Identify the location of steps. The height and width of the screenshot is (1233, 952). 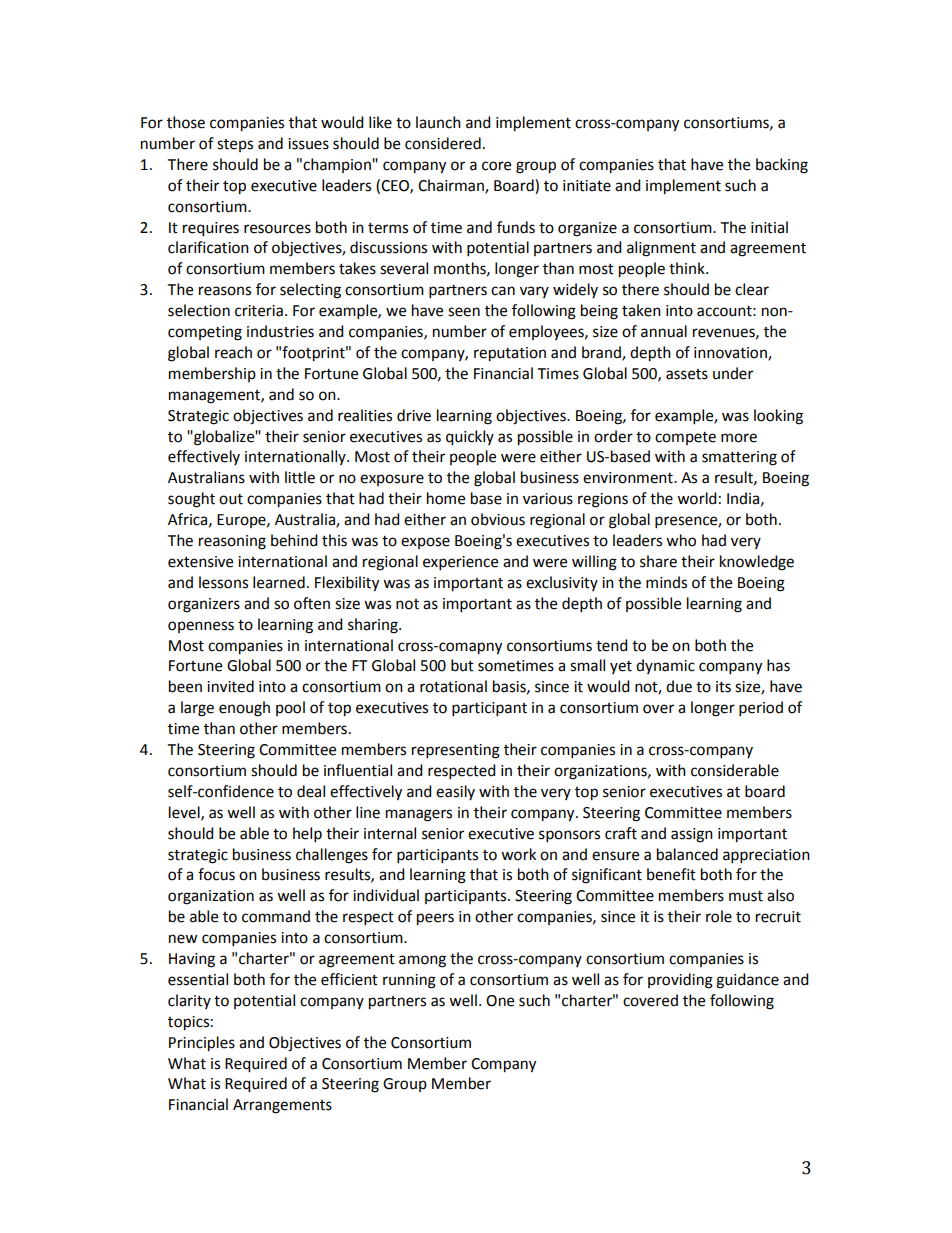
(235, 145).
